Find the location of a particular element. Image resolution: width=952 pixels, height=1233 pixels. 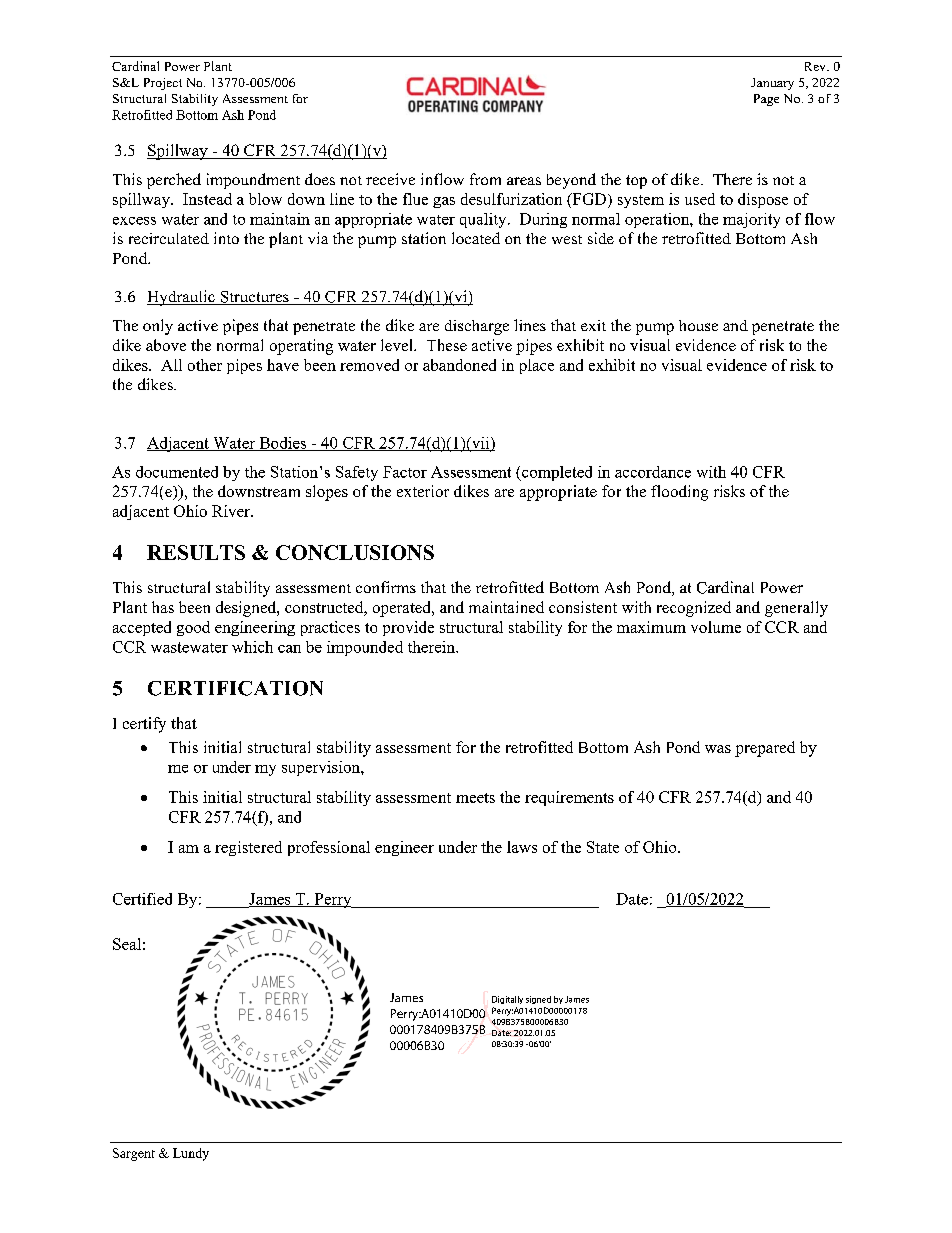

volume is located at coordinates (716, 627).
